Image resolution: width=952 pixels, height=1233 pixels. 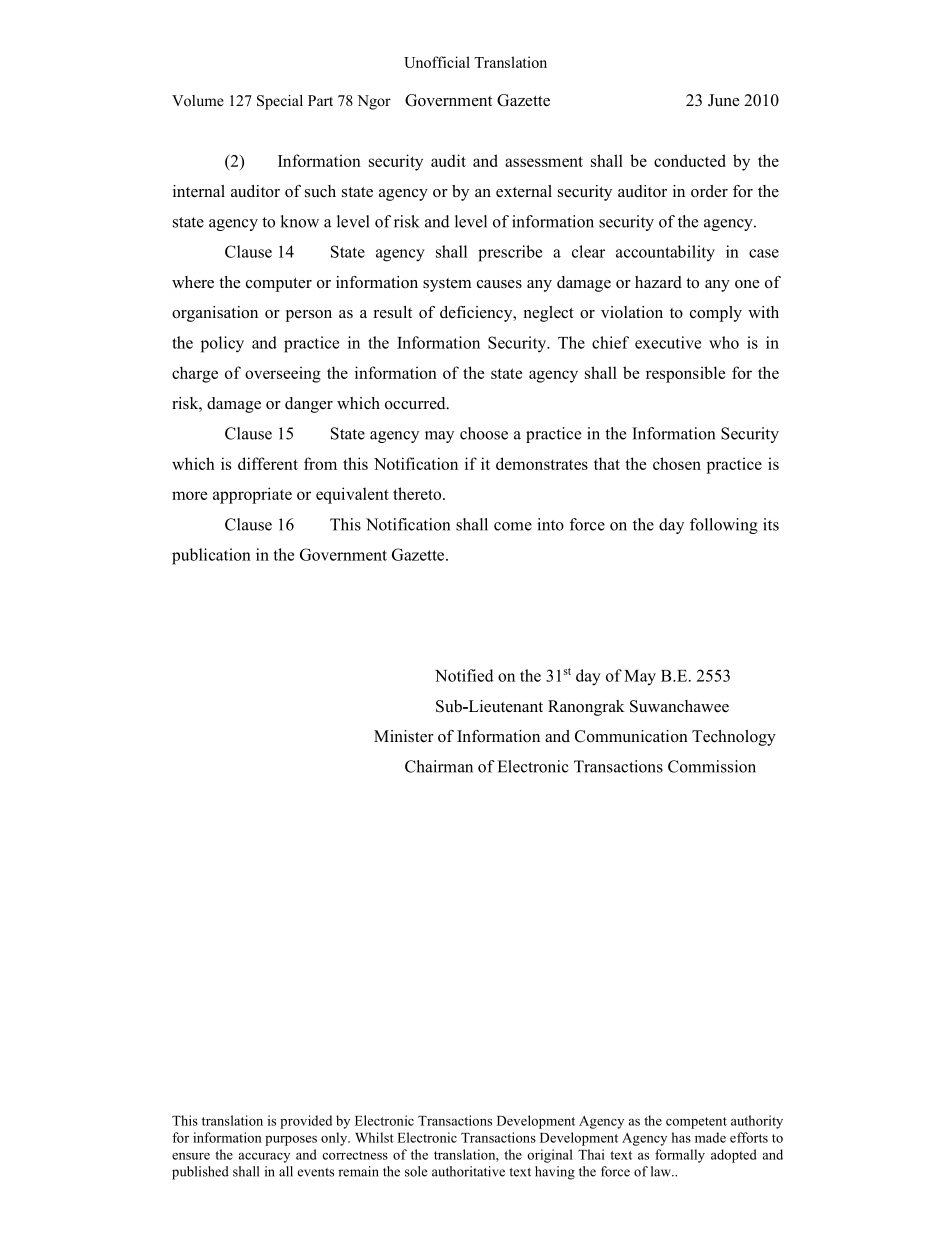 I want to click on Notified, so click(x=464, y=675).
